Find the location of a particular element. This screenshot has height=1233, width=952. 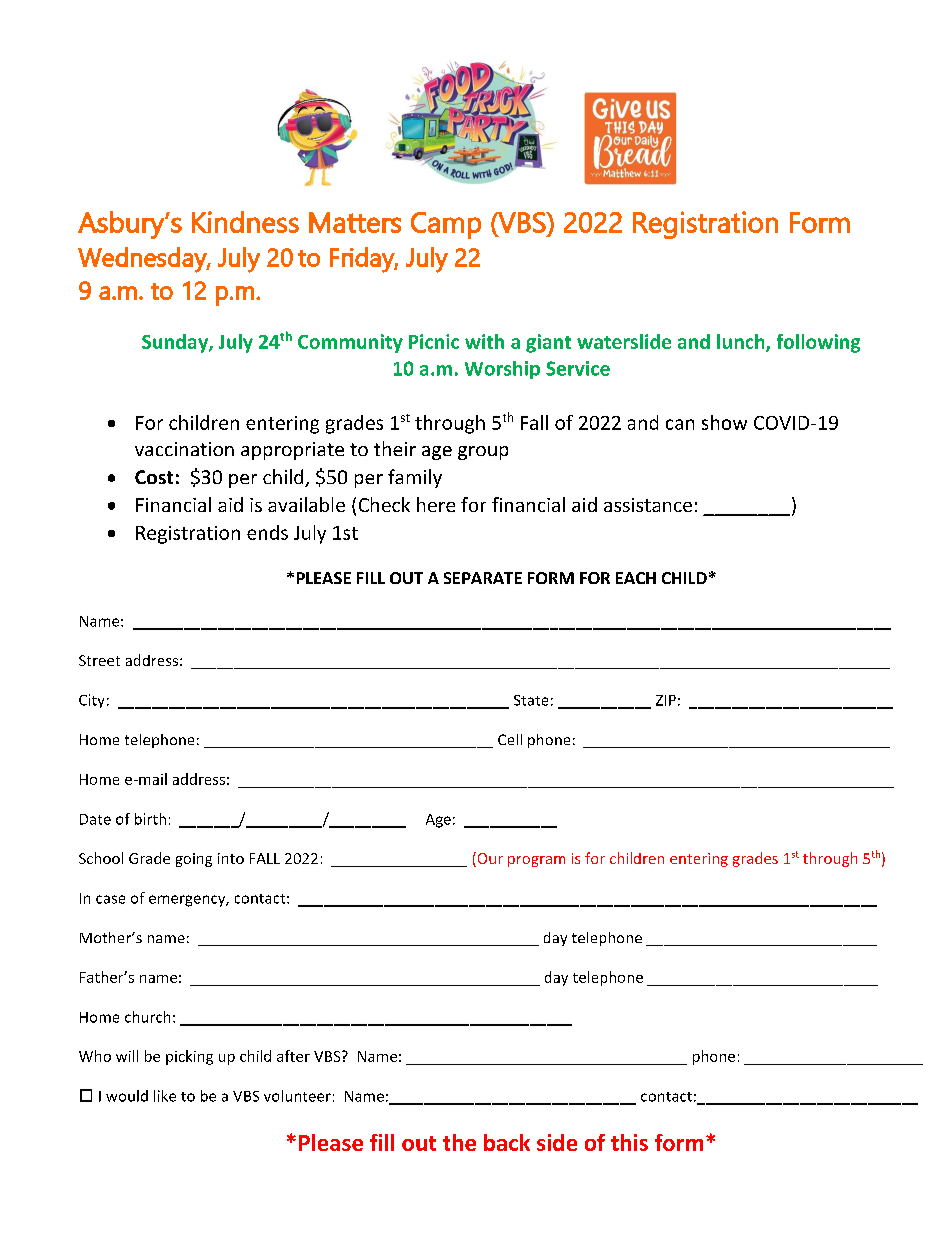

program is located at coordinates (536, 861).
